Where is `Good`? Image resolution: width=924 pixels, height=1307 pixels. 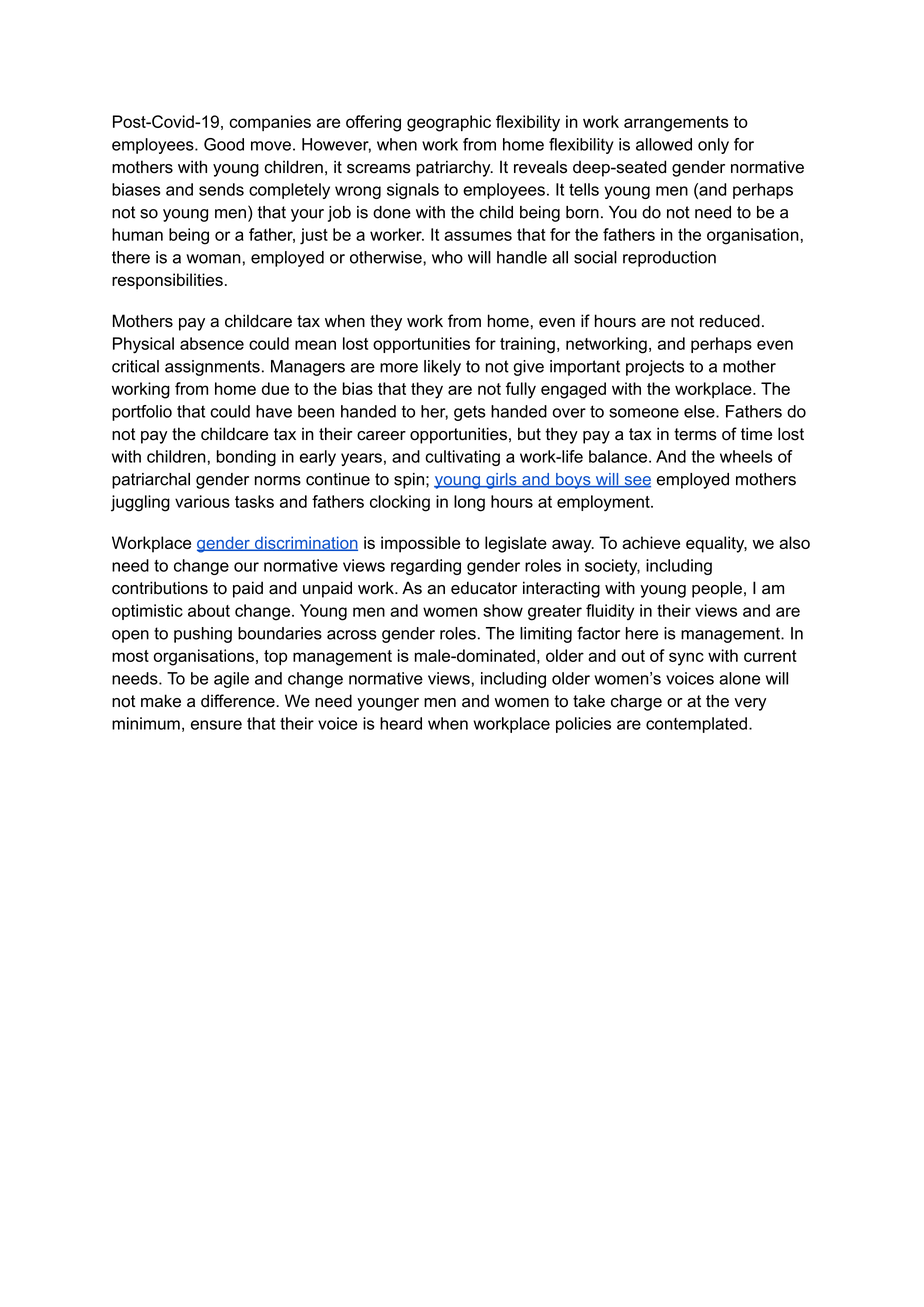
Good is located at coordinates (224, 144).
